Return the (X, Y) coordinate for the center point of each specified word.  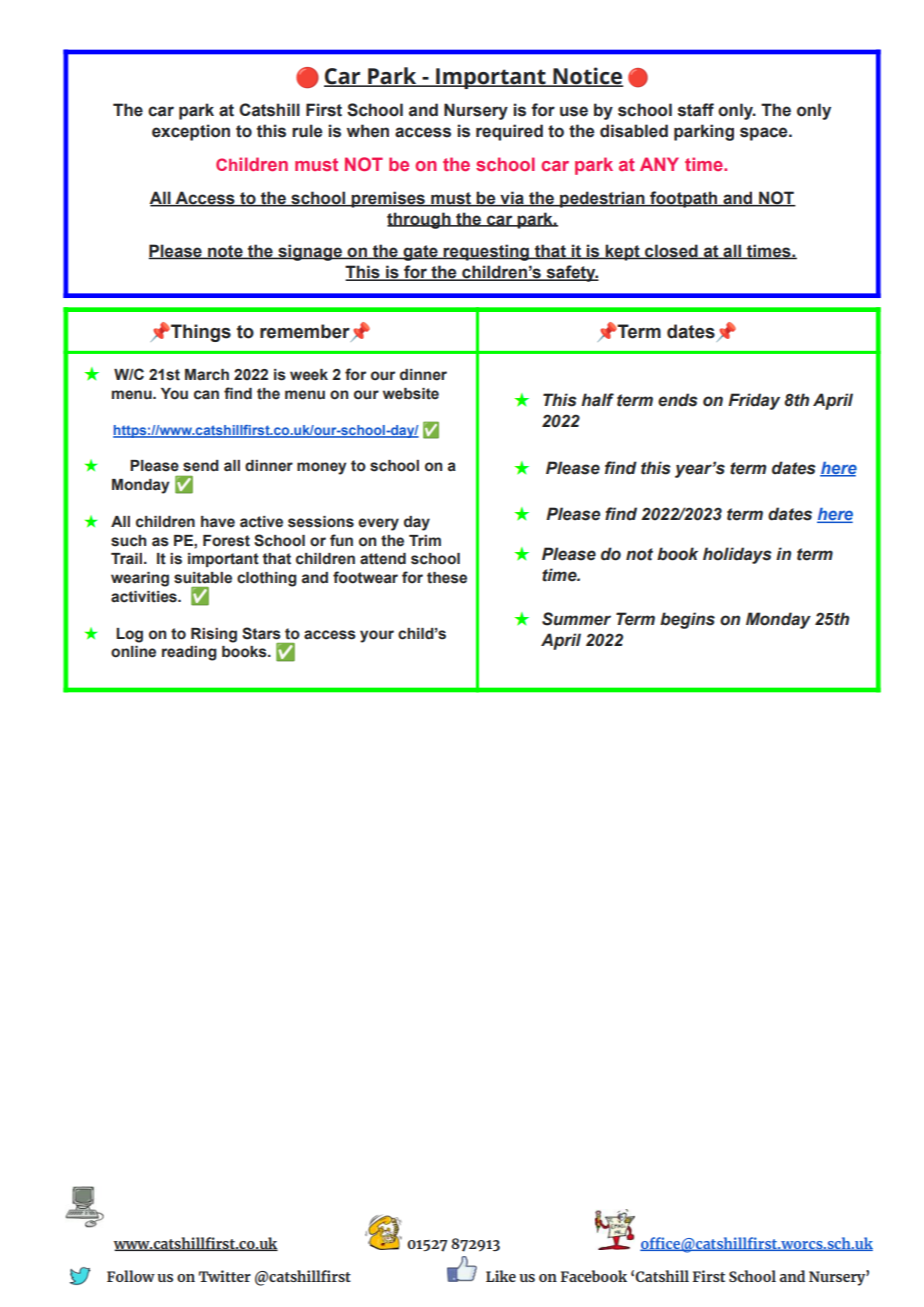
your (377, 636)
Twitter (225, 1276)
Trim (425, 540)
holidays (737, 555)
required (509, 132)
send (201, 466)
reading (189, 653)
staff (696, 110)
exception (191, 132)
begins (687, 620)
